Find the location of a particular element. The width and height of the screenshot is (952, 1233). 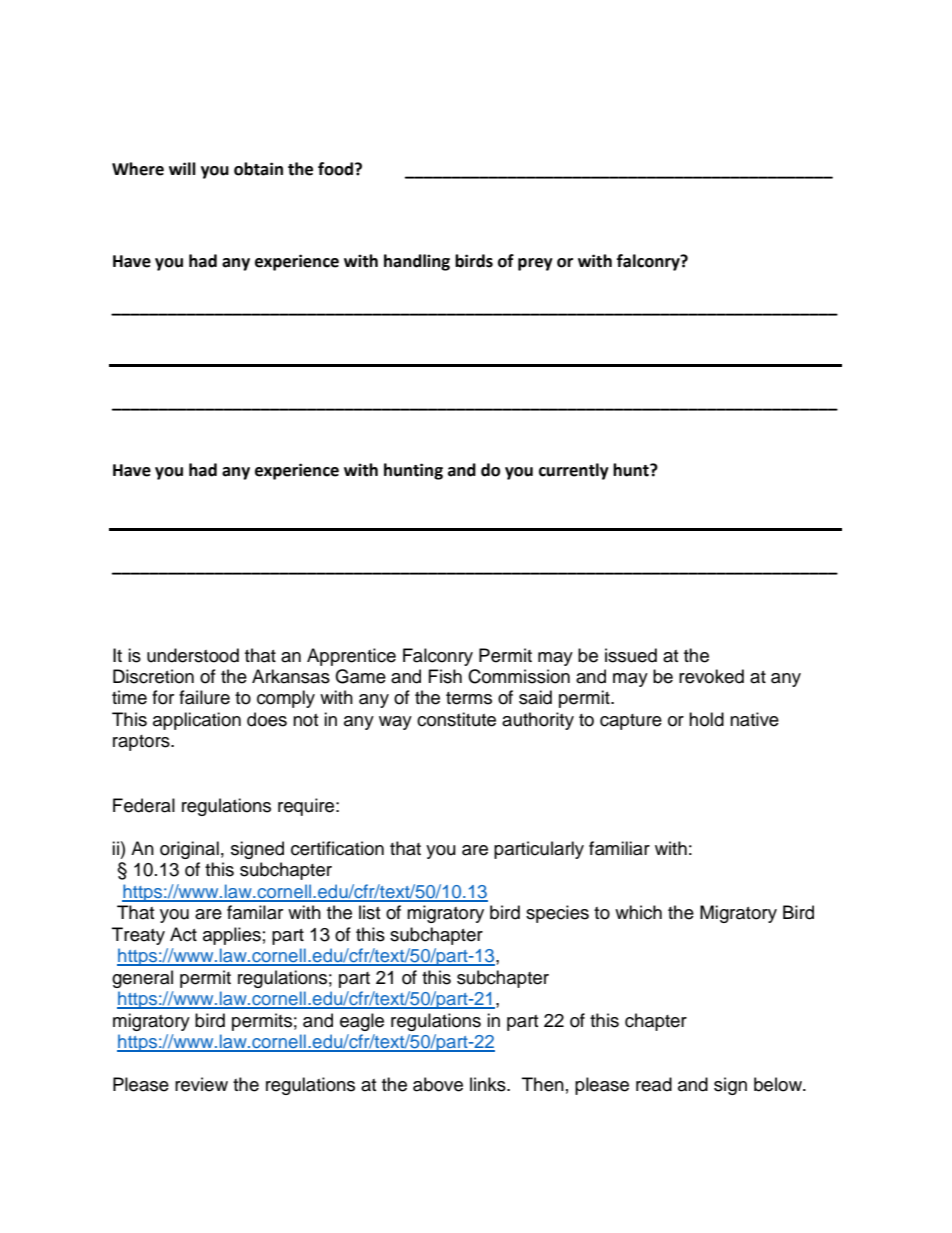

hold is located at coordinates (706, 719).
